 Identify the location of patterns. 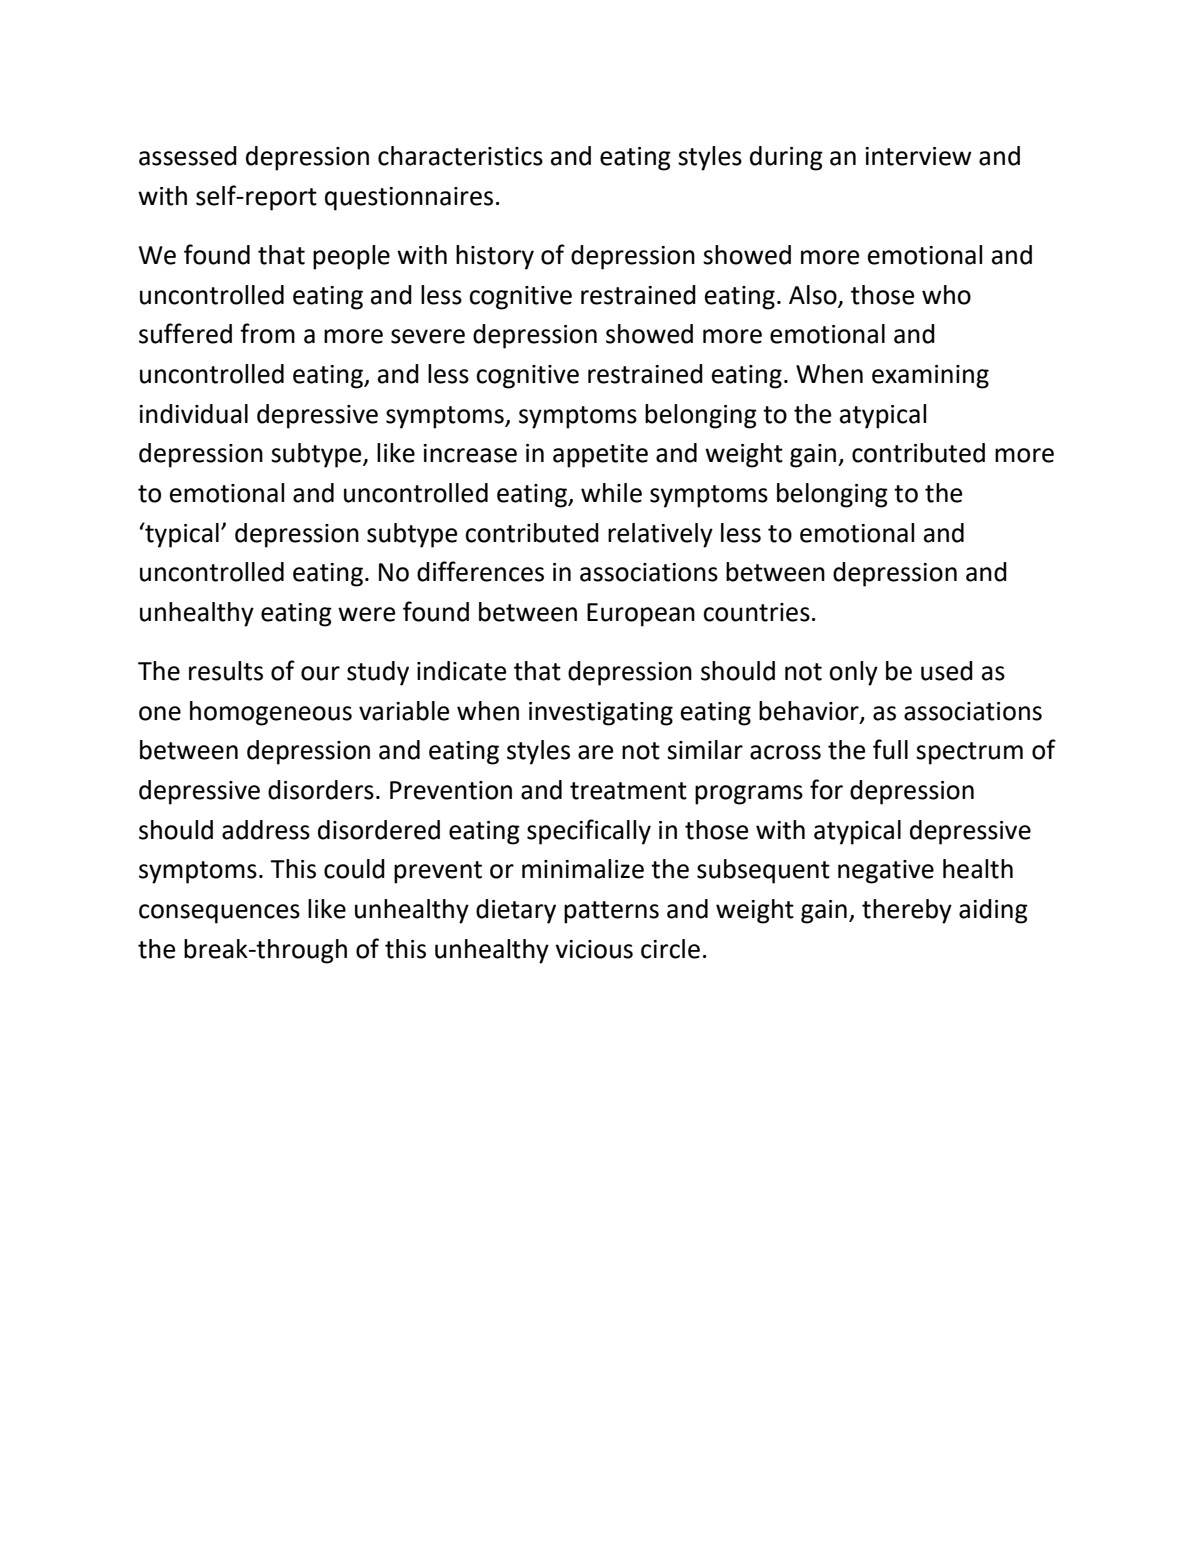
(611, 912).
